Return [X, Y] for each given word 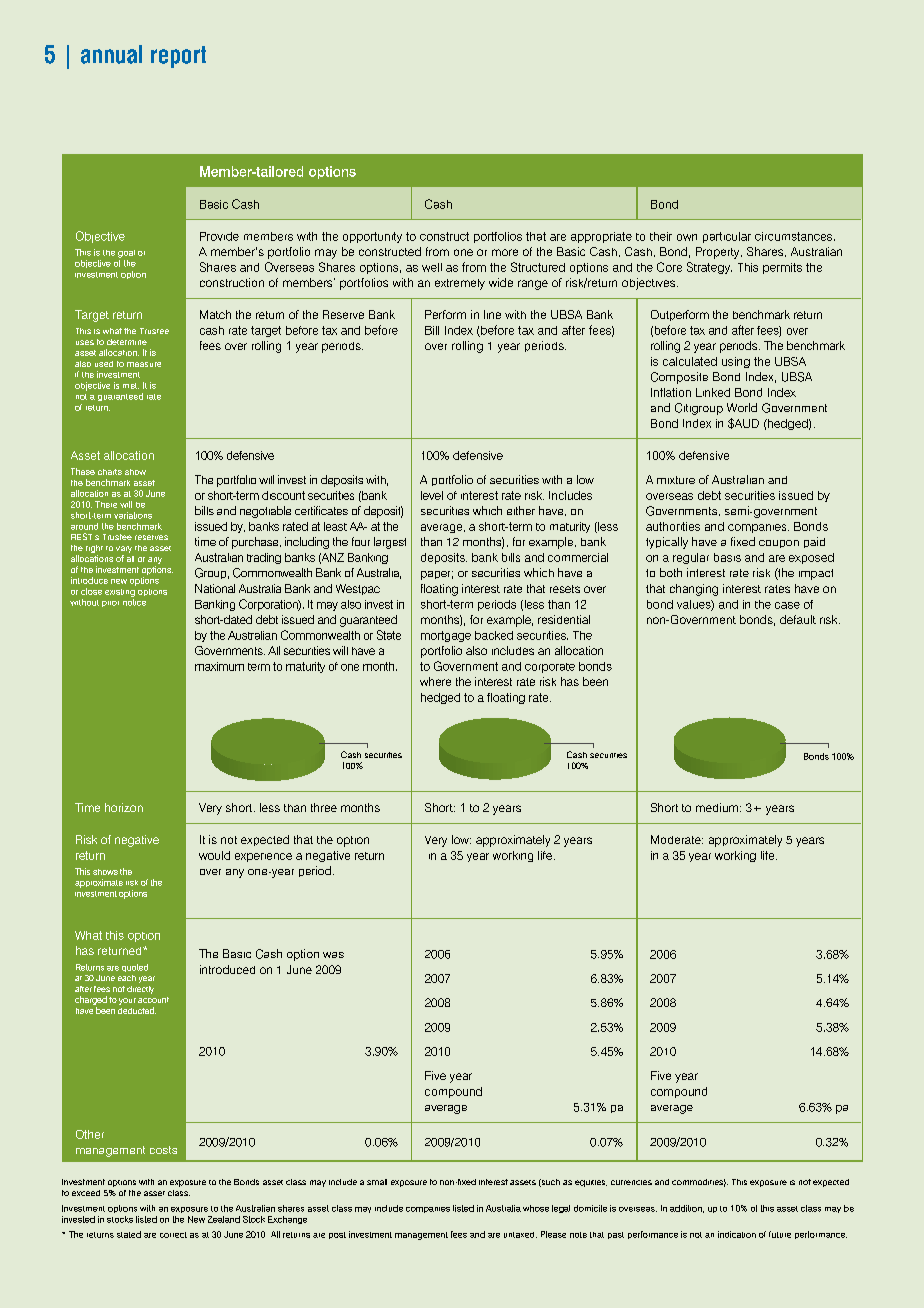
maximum [219, 666]
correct [173, 1235]
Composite [679, 378]
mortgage [446, 636]
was [333, 955]
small [377, 1182]
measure [144, 364]
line [492, 314]
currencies [631, 1182]
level [432, 495]
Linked [713, 392]
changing [694, 590]
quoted [135, 968]
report [178, 57]
